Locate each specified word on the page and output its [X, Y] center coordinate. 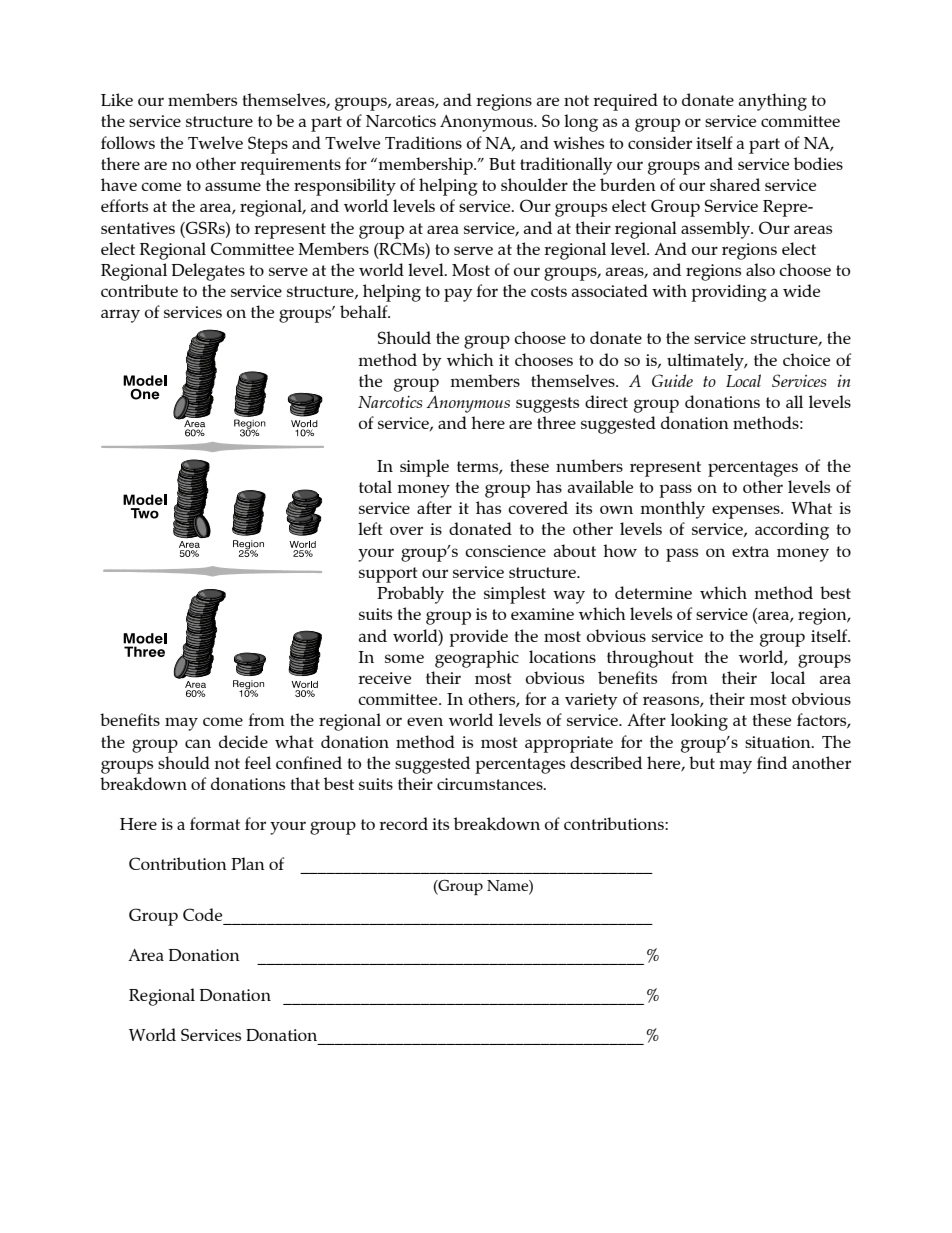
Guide [672, 380]
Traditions [423, 142]
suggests [547, 405]
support [388, 575]
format [215, 823]
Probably [410, 595]
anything [773, 102]
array [120, 316]
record [403, 823]
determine [653, 592]
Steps [268, 145]
